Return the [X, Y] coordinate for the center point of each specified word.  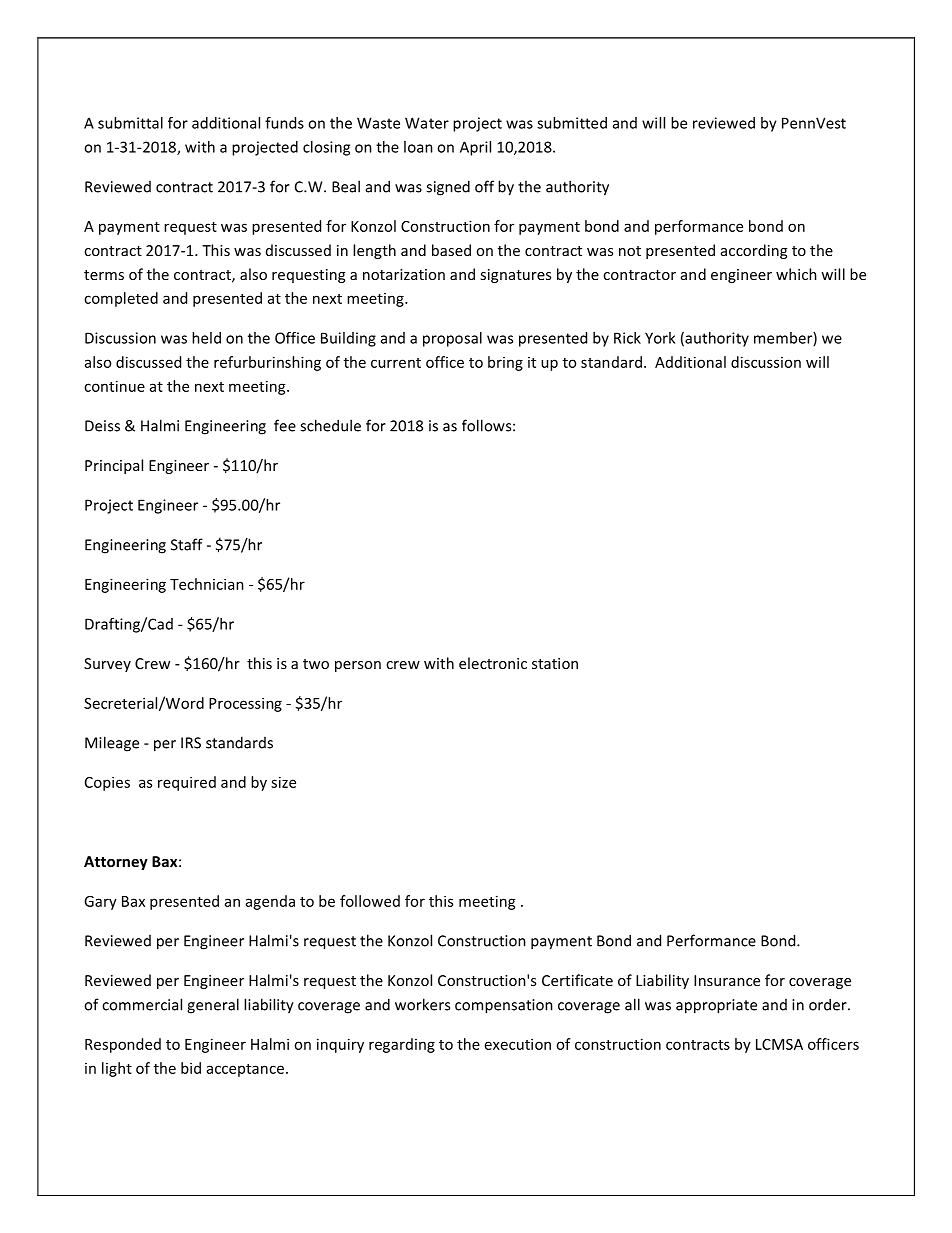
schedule [330, 425]
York [660, 338]
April [475, 148]
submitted [572, 123]
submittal [130, 123]
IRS [191, 743]
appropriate [716, 1006]
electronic [493, 663]
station [555, 663]
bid [191, 1068]
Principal [114, 466]
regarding [402, 1045]
